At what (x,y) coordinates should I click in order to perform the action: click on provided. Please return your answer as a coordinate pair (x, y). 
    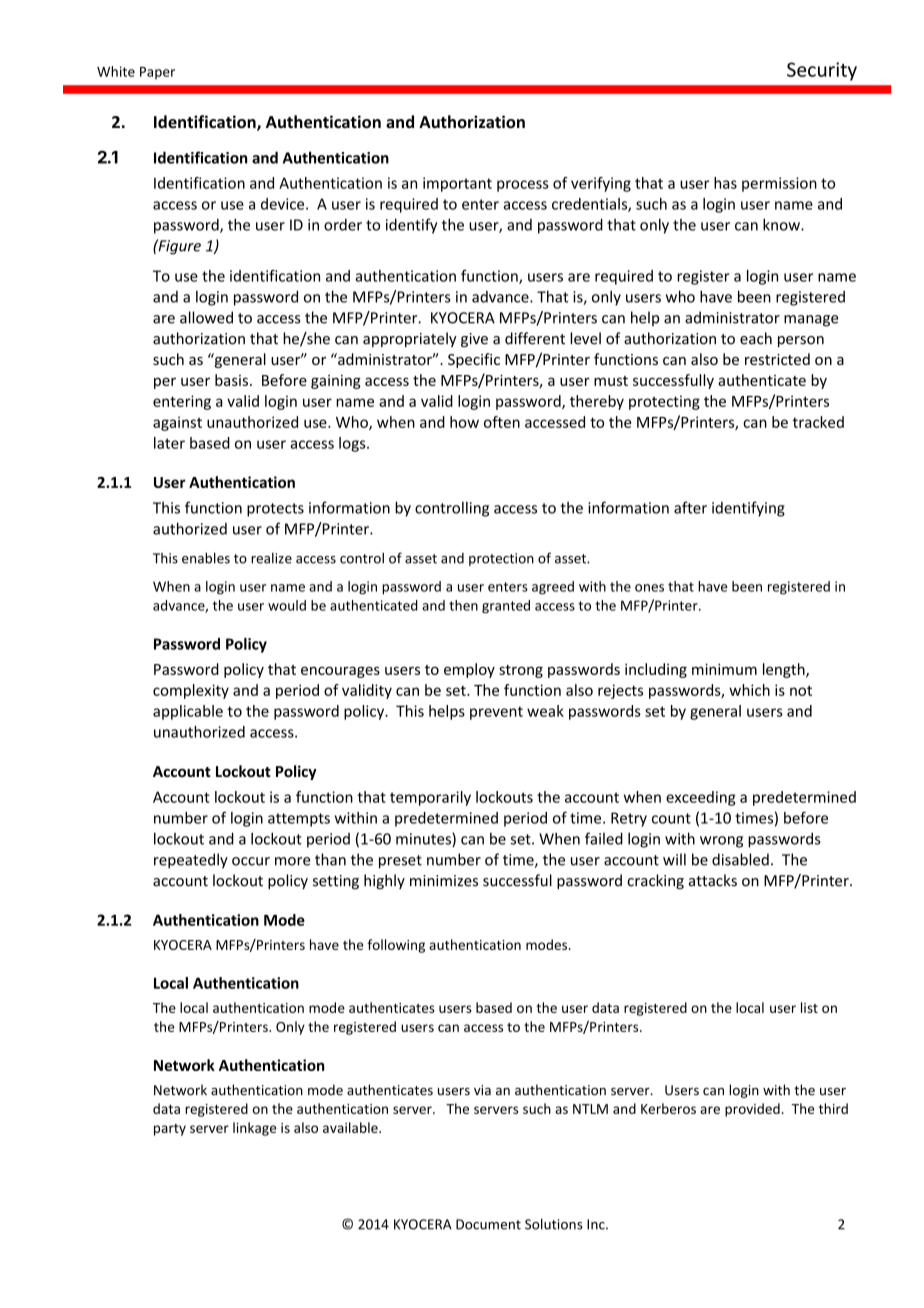
    Looking at the image, I should click on (752, 1110).
